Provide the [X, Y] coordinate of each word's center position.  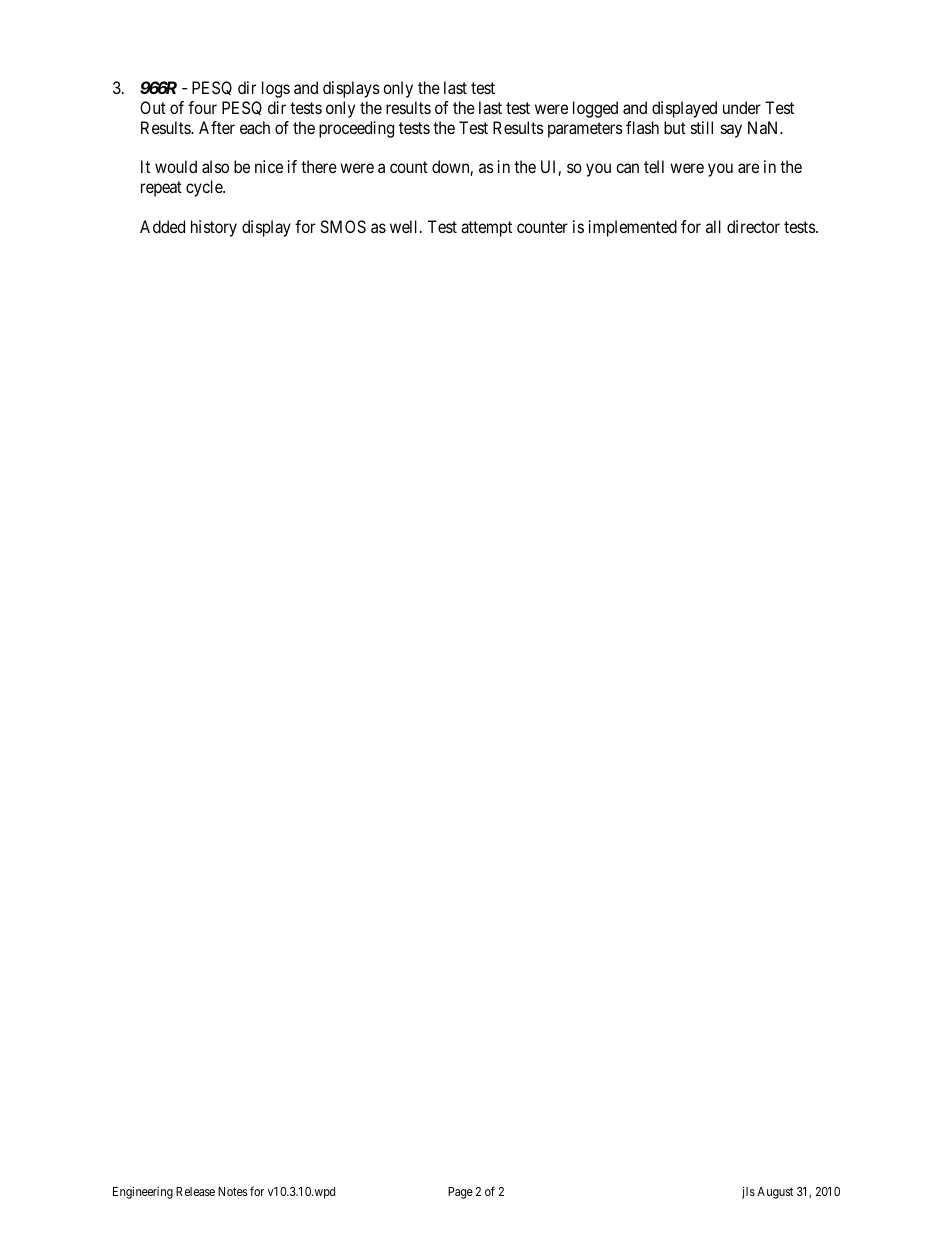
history [214, 228]
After [217, 127]
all [713, 226]
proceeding [356, 129]
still [702, 127]
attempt [486, 229]
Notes [232, 1191]
